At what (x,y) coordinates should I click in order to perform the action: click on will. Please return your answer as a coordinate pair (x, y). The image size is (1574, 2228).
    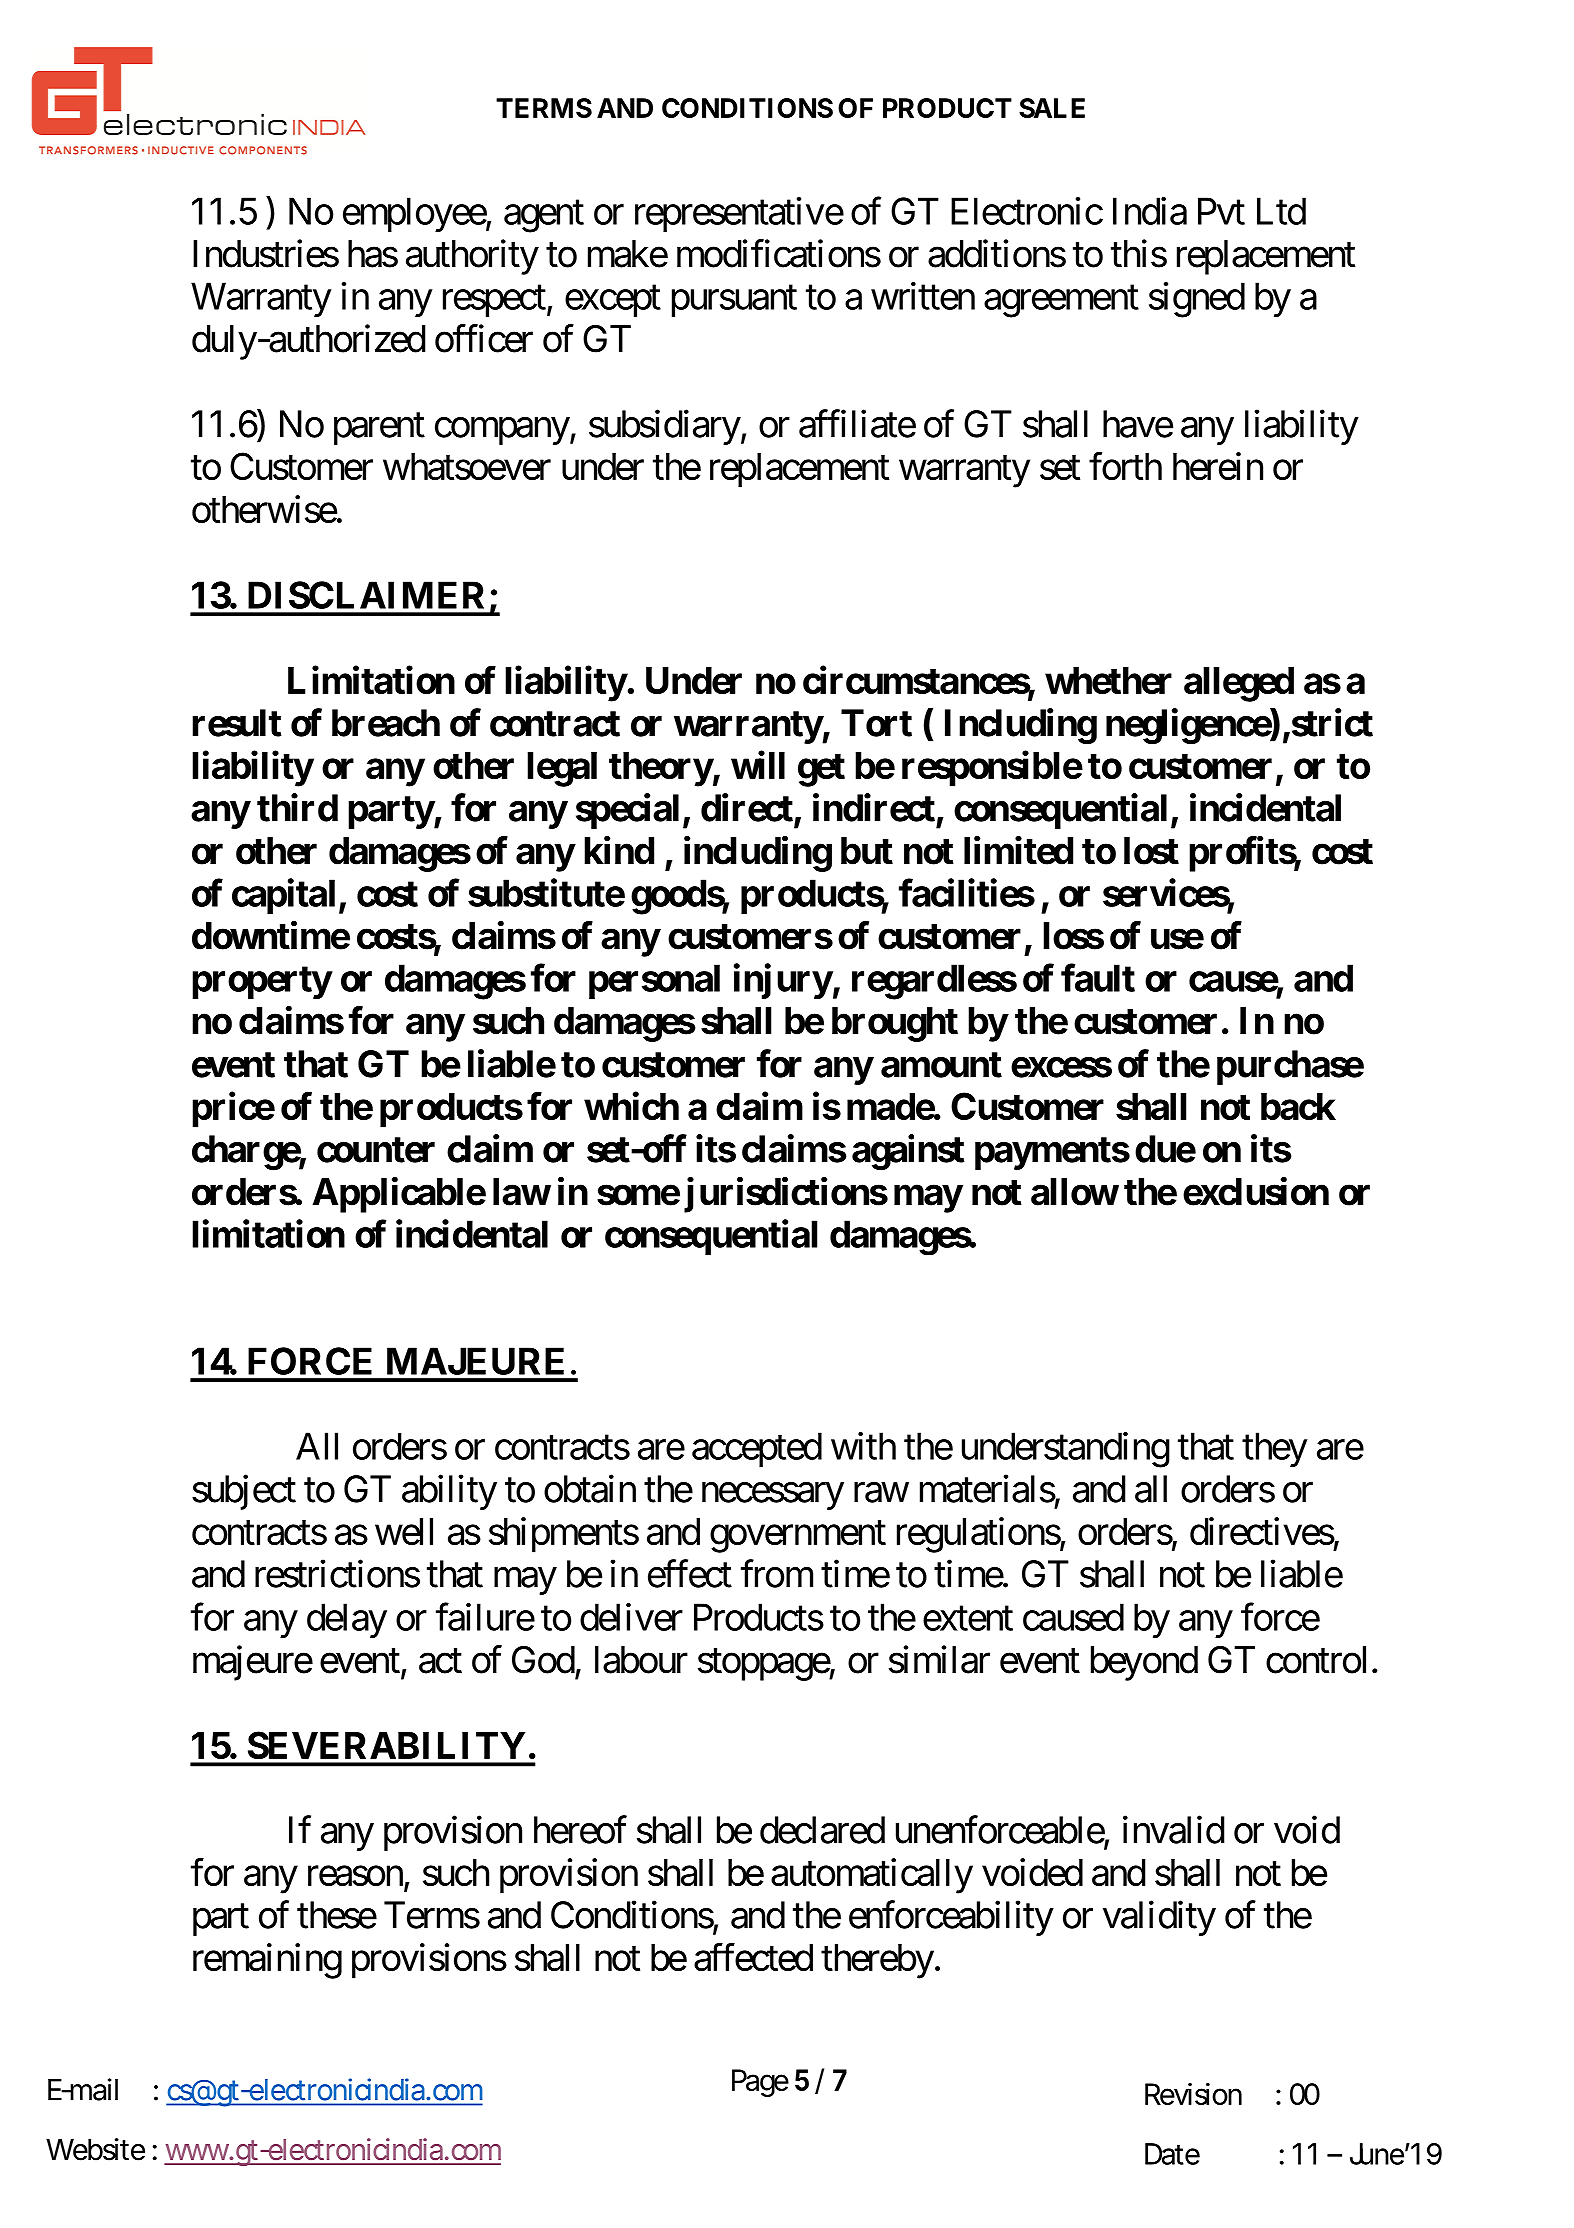
    Looking at the image, I should click on (758, 765).
